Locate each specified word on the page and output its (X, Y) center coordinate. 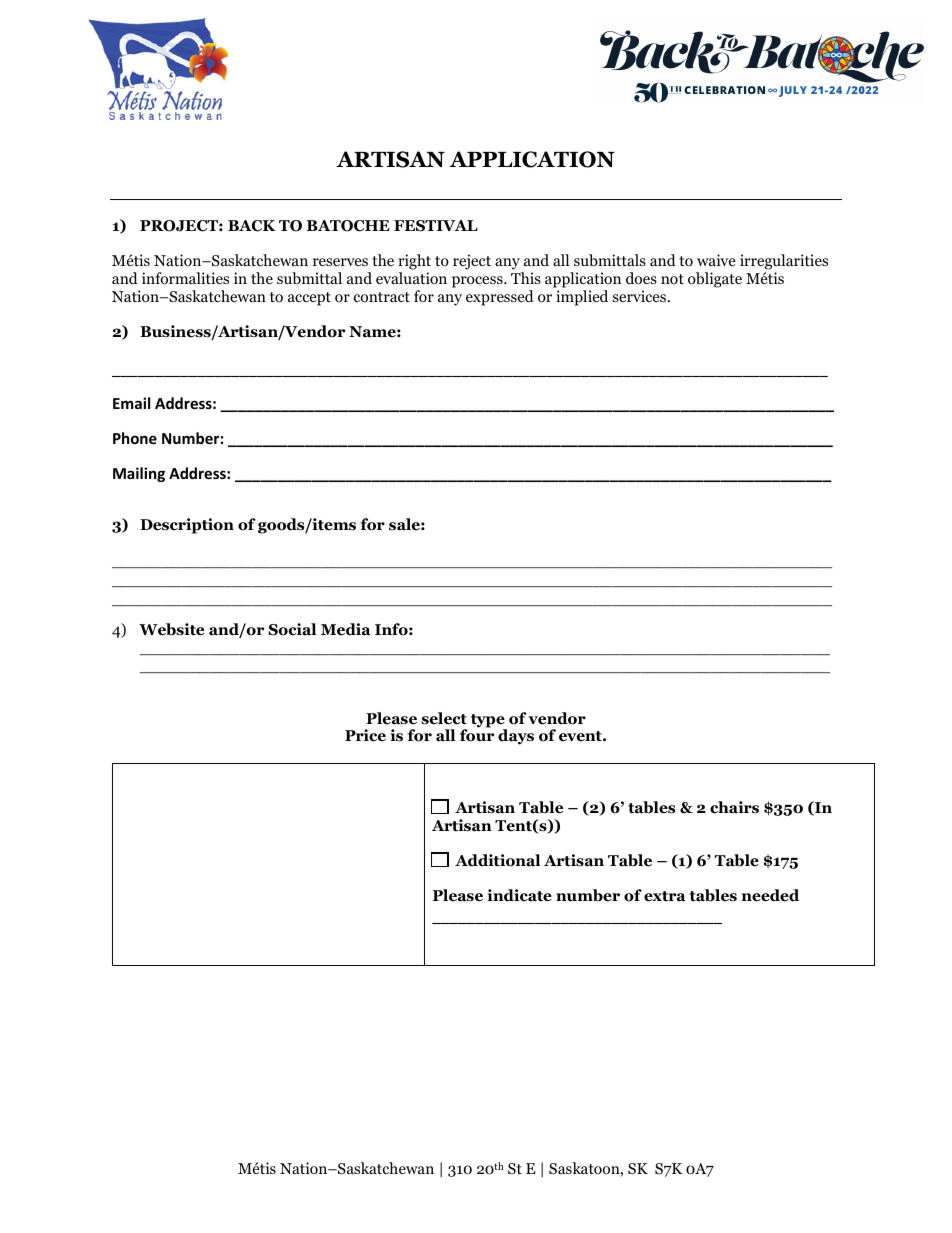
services (639, 296)
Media (346, 629)
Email (131, 403)
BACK (252, 226)
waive (716, 260)
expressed (500, 298)
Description (187, 526)
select (444, 718)
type (489, 722)
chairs (734, 807)
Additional (497, 860)
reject (472, 262)
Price (365, 735)
